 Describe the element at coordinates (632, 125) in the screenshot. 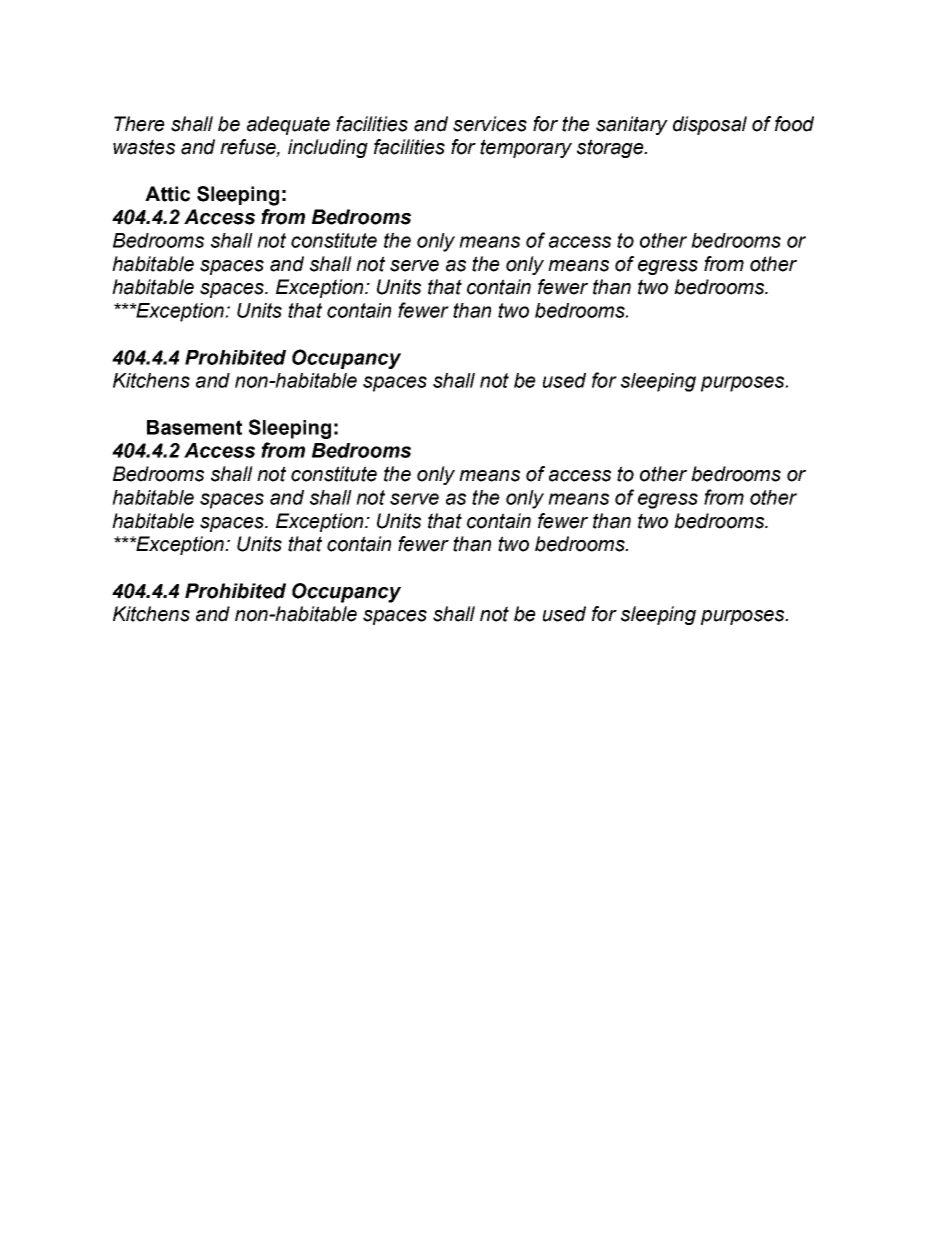

I see `sanitary` at that location.
